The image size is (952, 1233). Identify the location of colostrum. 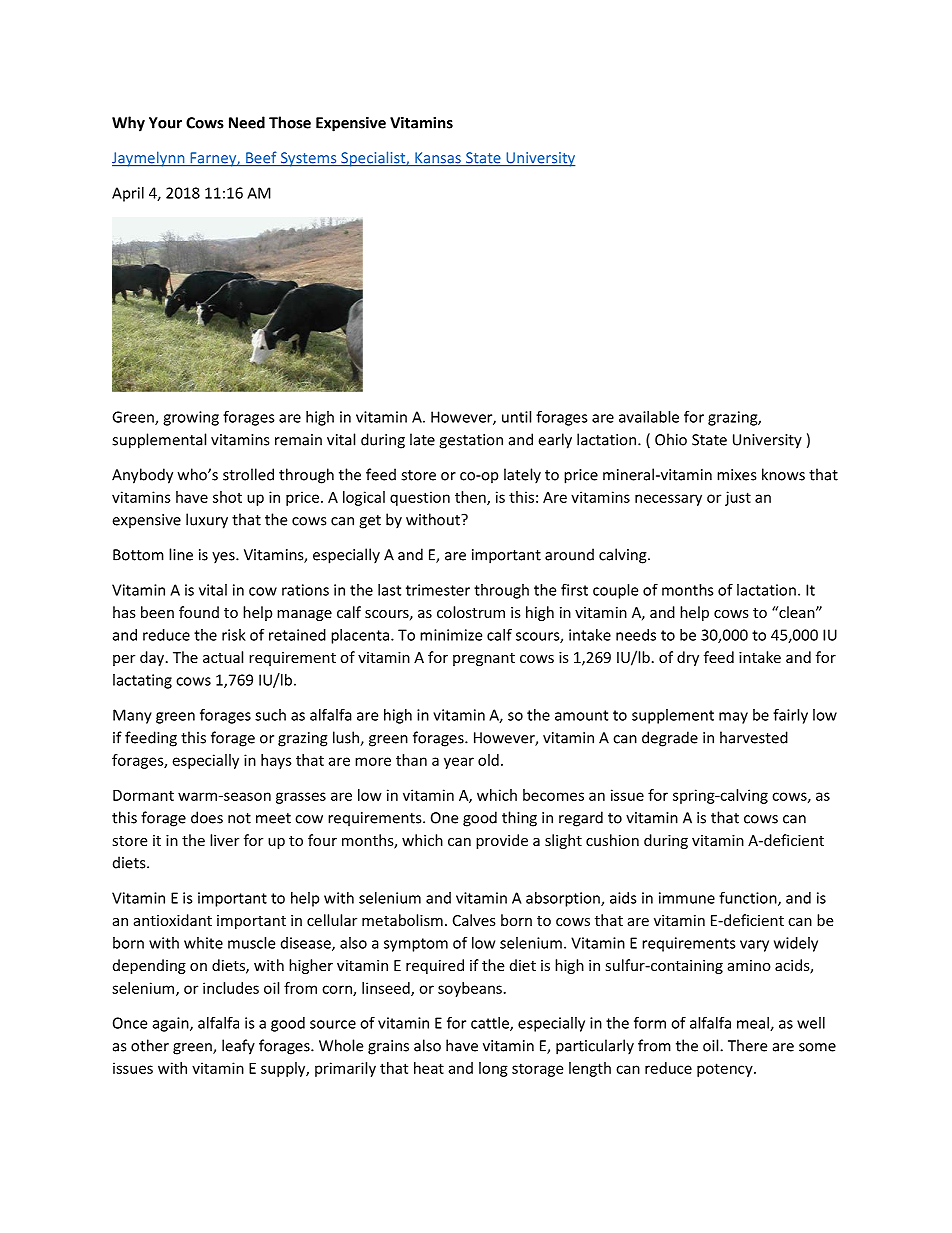
(471, 612).
